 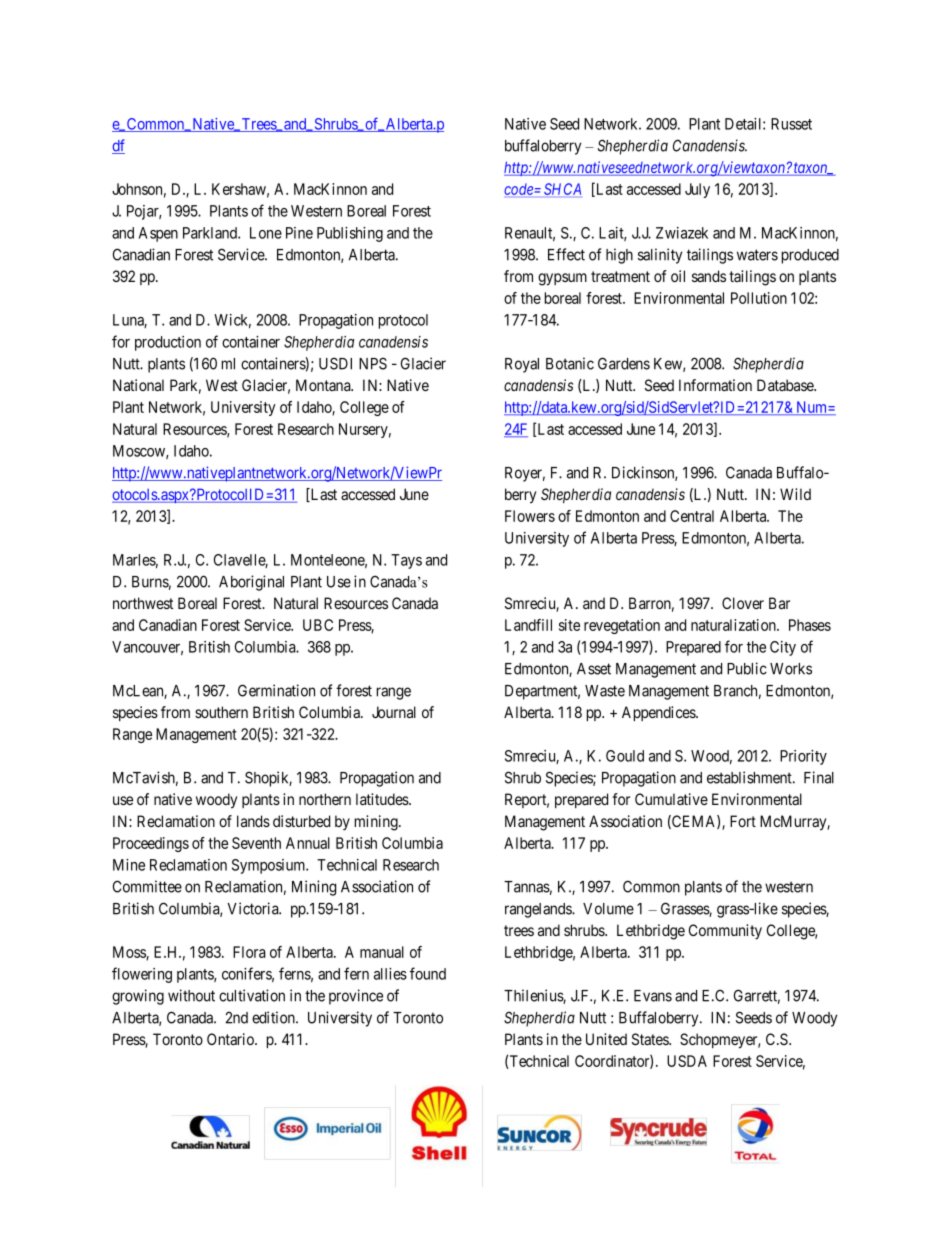 I want to click on Phases, so click(x=810, y=625).
